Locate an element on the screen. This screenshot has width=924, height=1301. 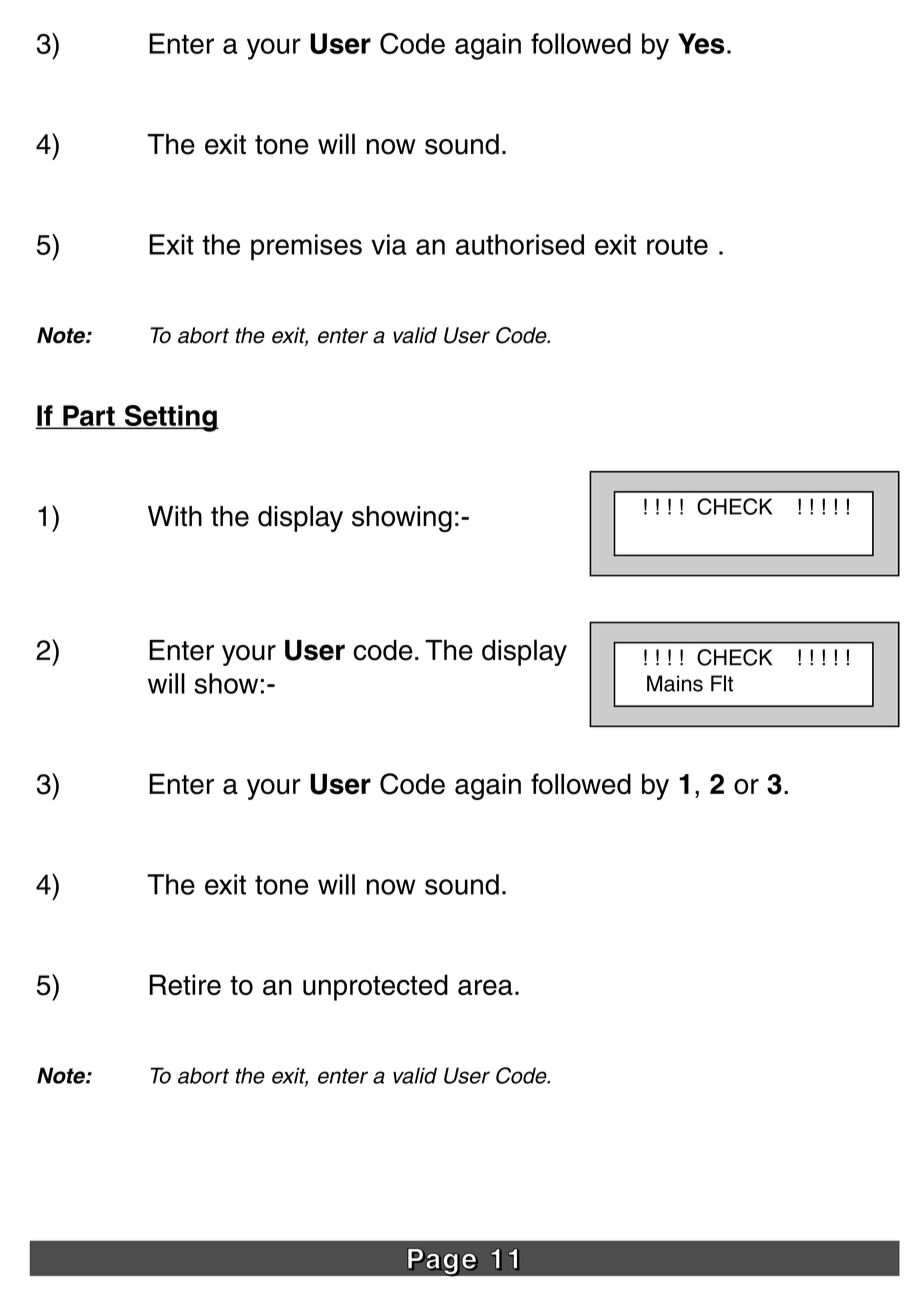
authorised is located at coordinates (520, 244).
